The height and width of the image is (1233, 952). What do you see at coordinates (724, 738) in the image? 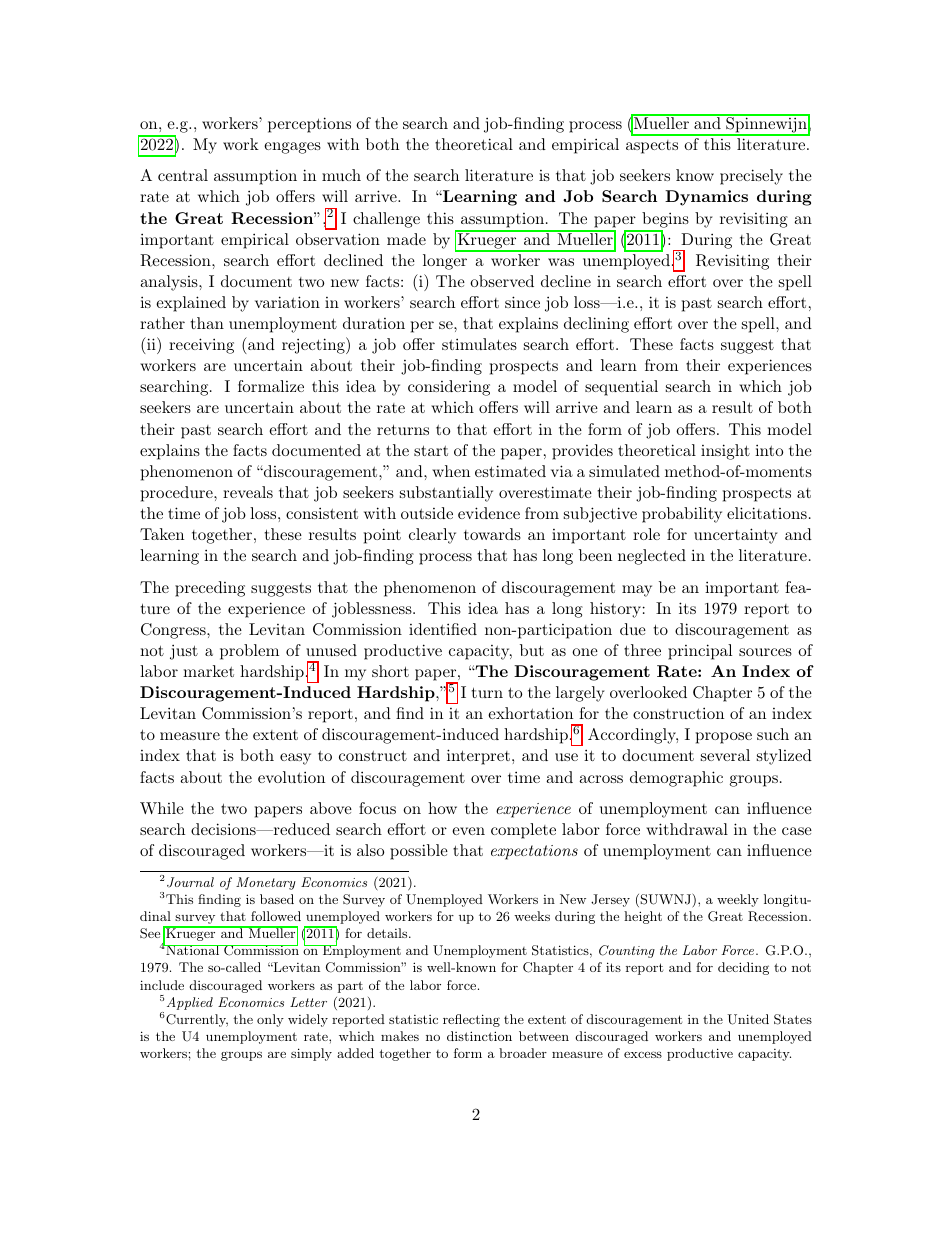
I see `propose` at bounding box center [724, 738].
